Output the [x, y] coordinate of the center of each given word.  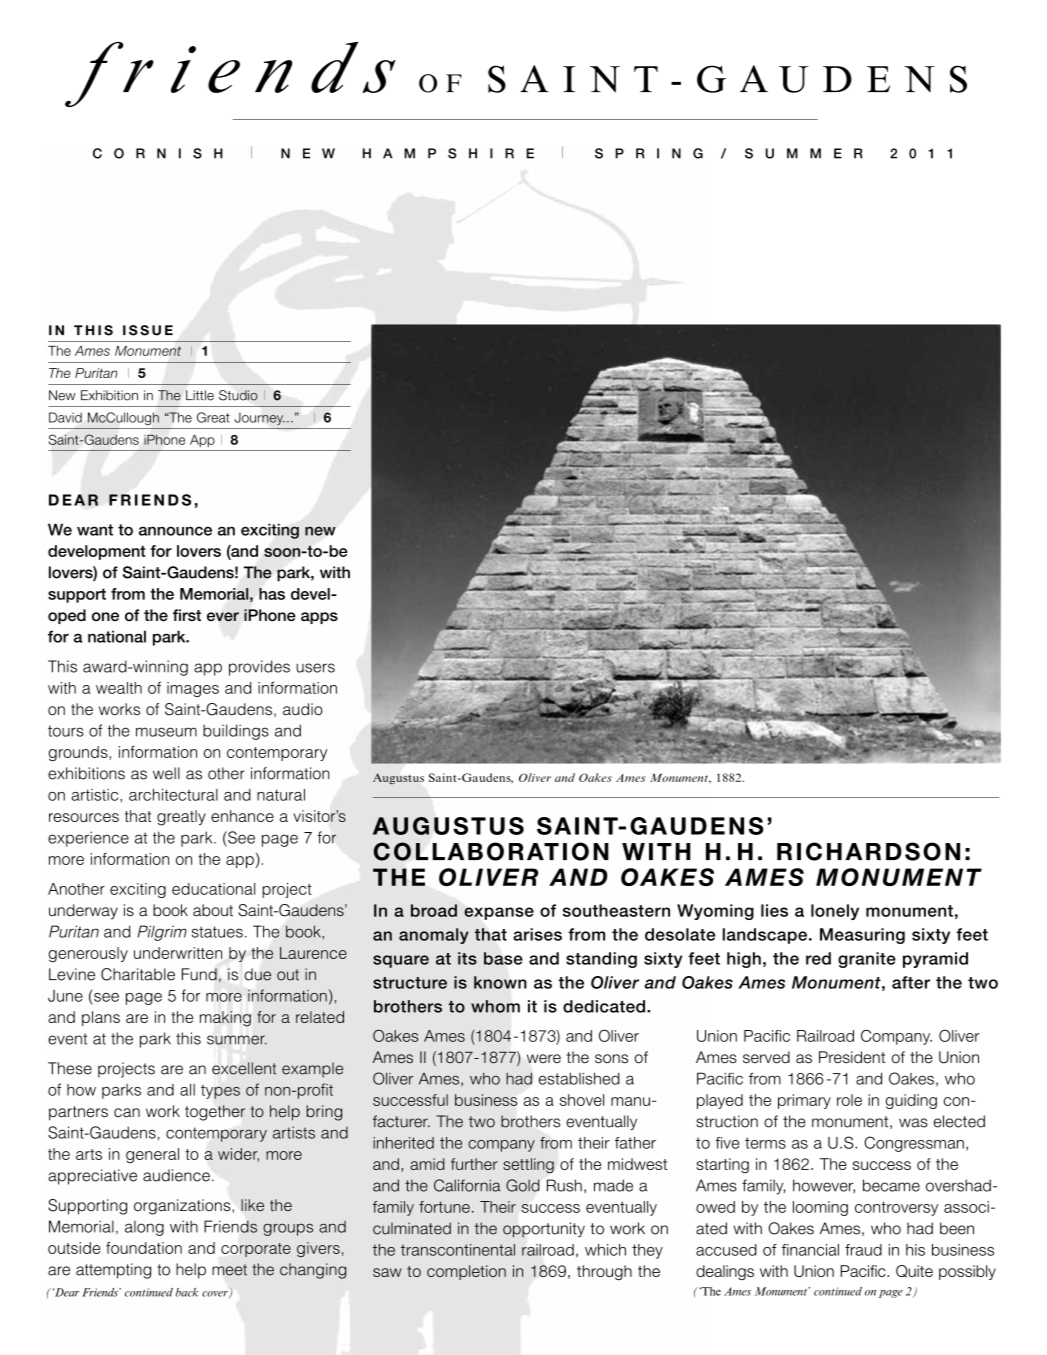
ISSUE [148, 330]
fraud [863, 1250]
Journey [260, 419]
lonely [835, 912]
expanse [499, 913]
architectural [173, 794]
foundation [144, 1248]
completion [466, 1272]
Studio [238, 395]
